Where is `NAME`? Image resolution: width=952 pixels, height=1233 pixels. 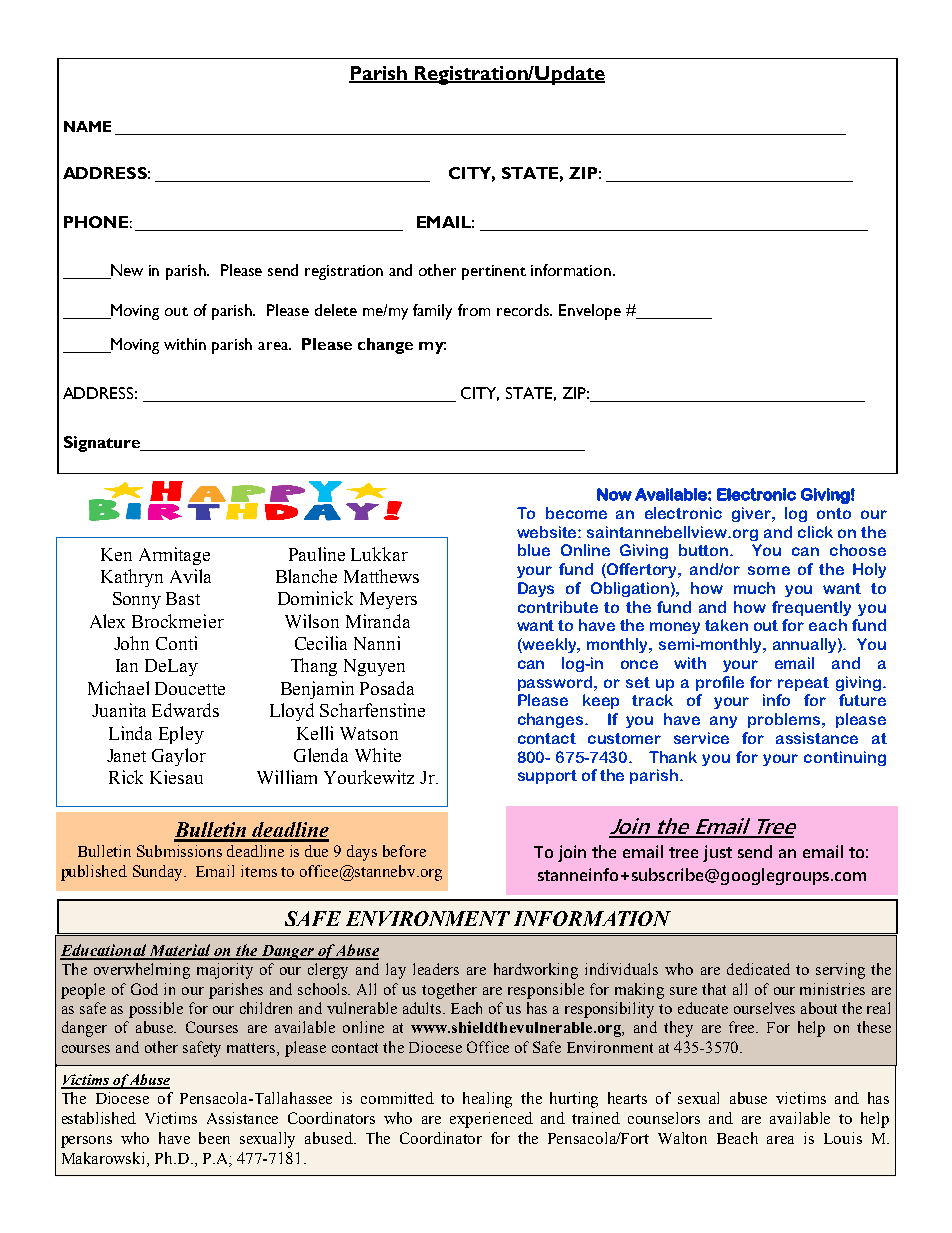 NAME is located at coordinates (87, 126).
